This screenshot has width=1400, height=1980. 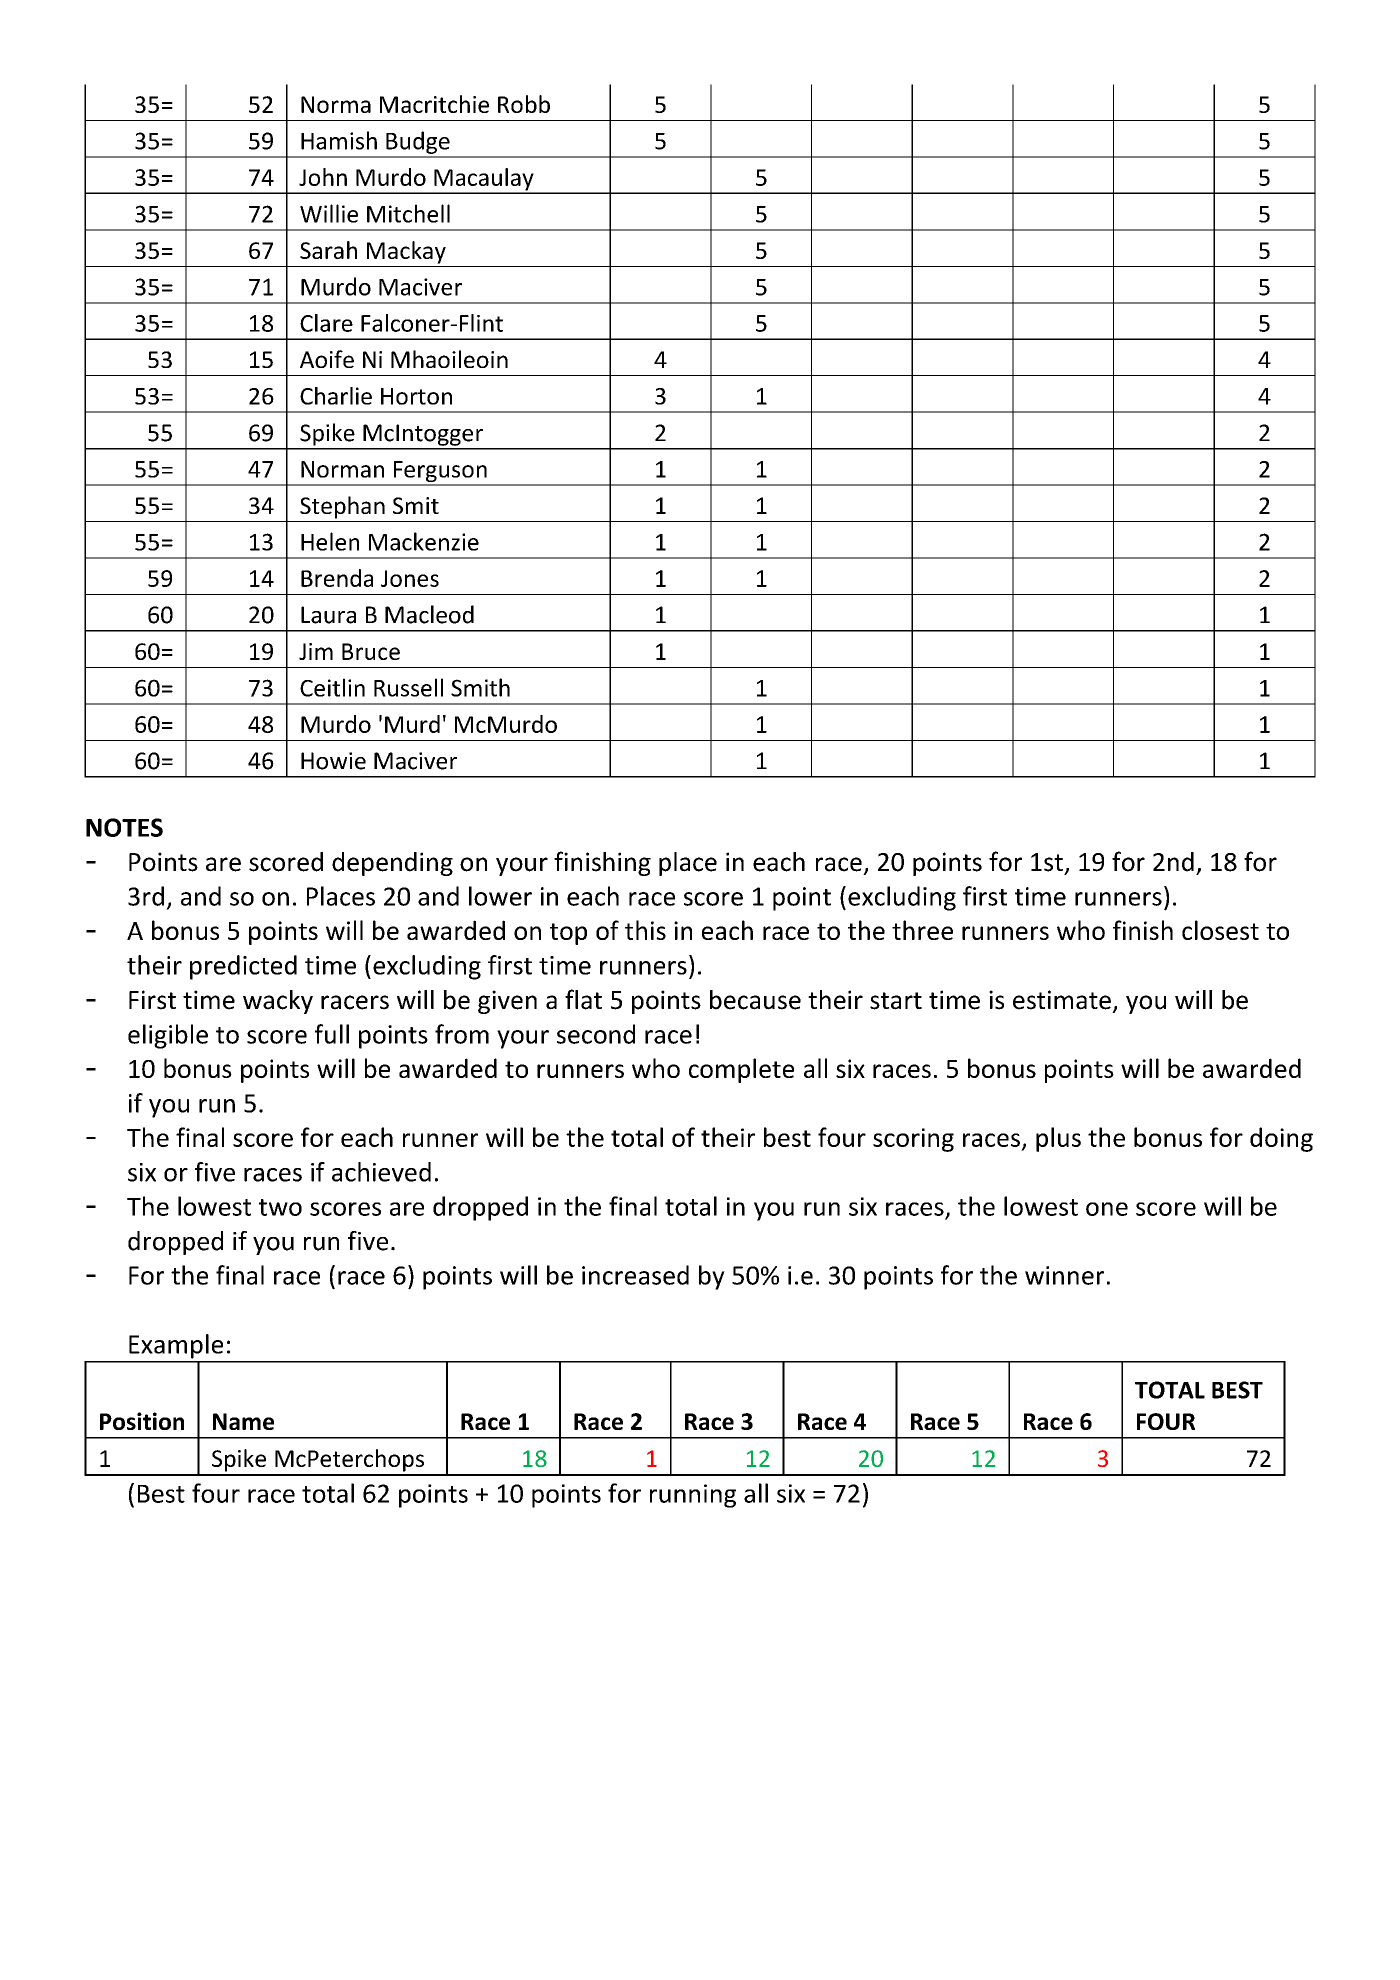 I want to click on Name, so click(x=243, y=1421).
